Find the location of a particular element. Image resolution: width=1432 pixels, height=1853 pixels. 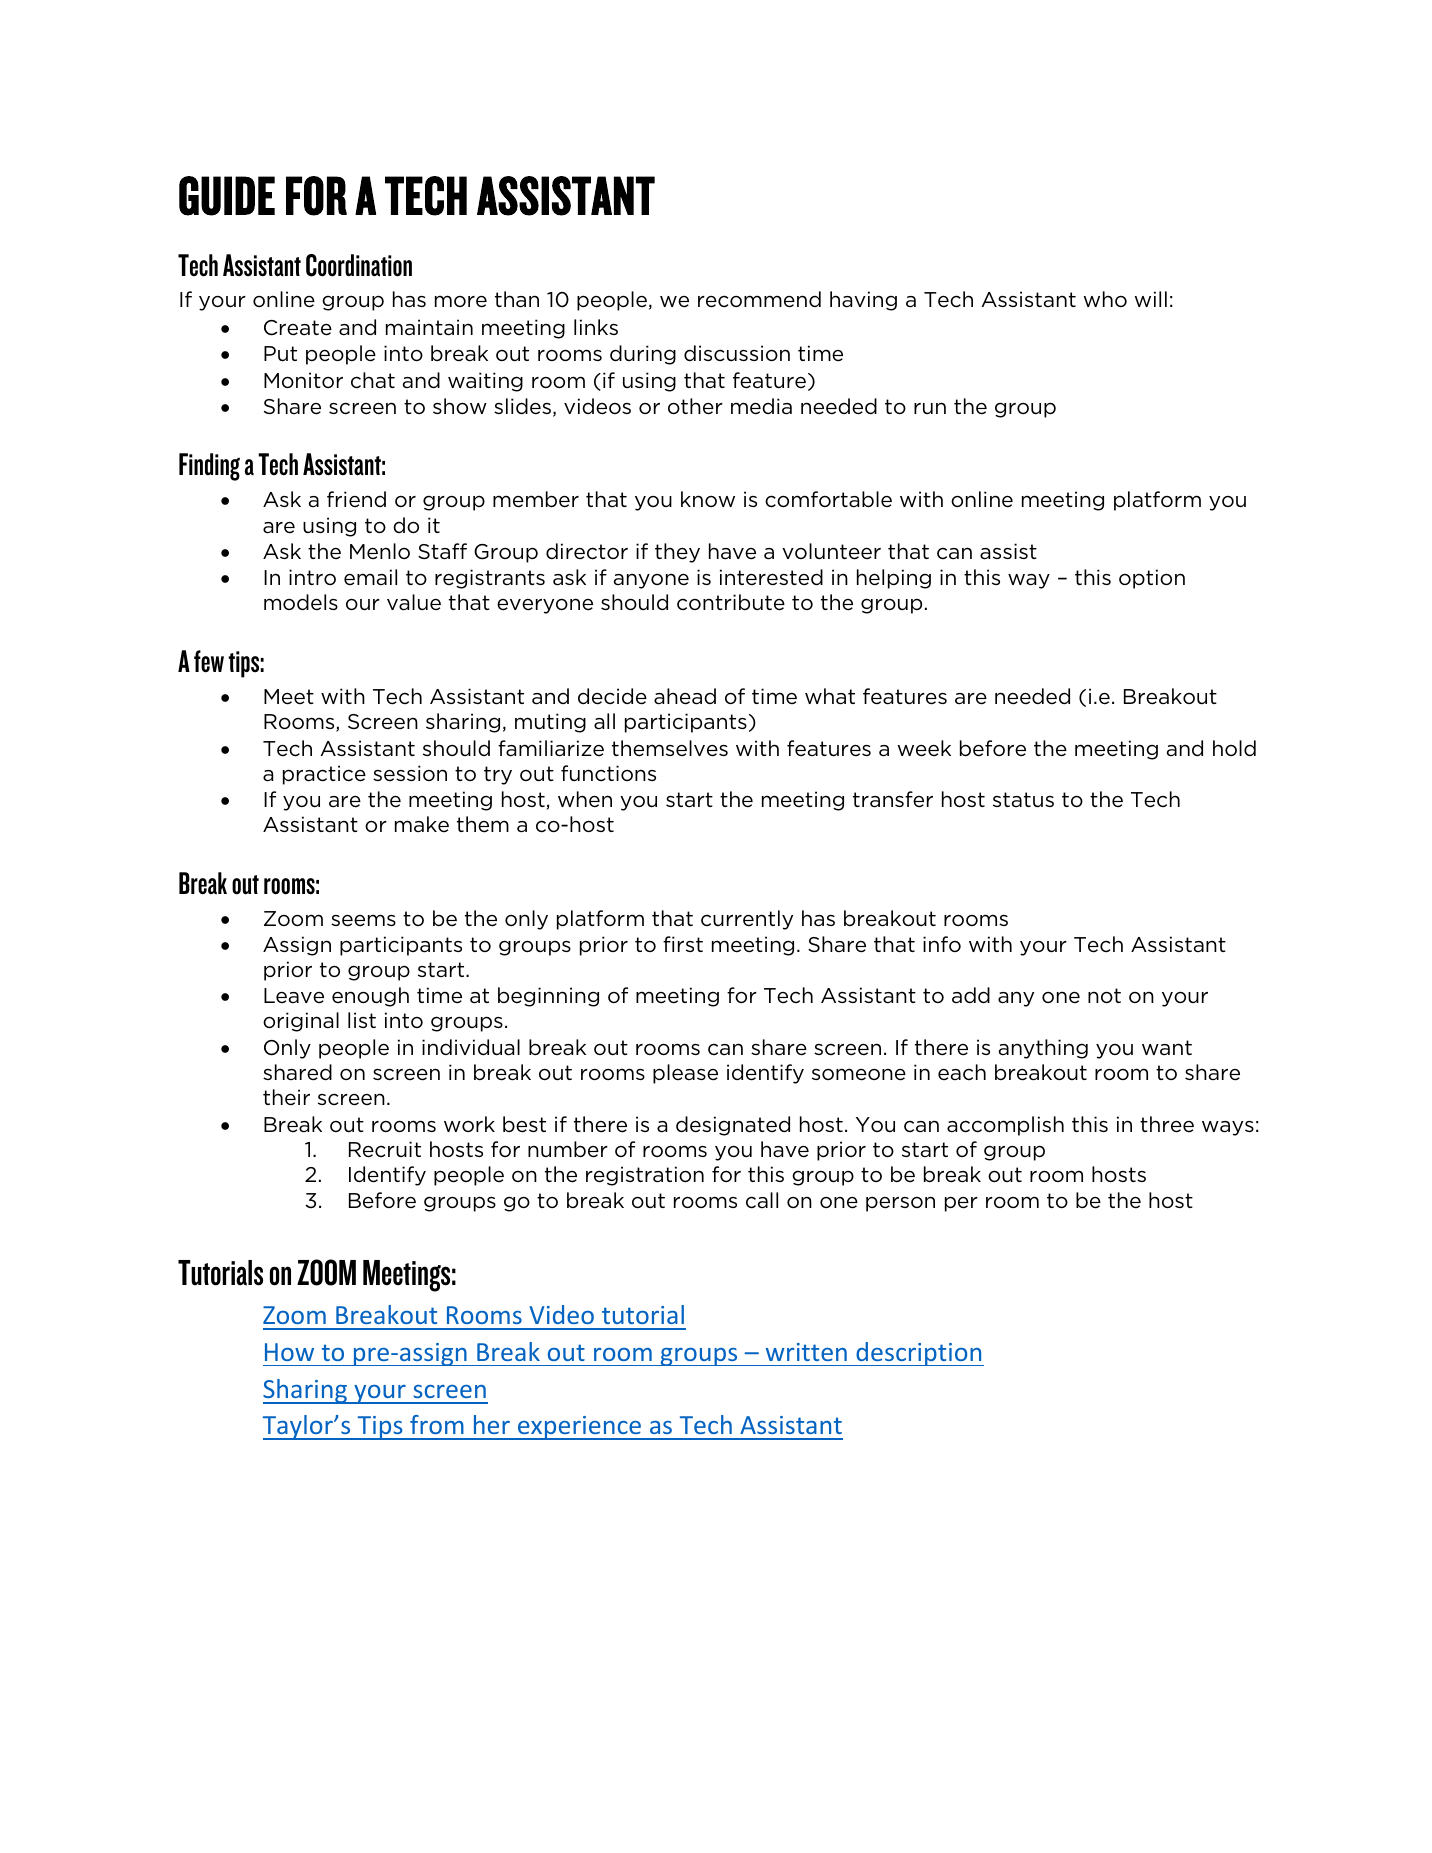

recommend is located at coordinates (759, 299).
